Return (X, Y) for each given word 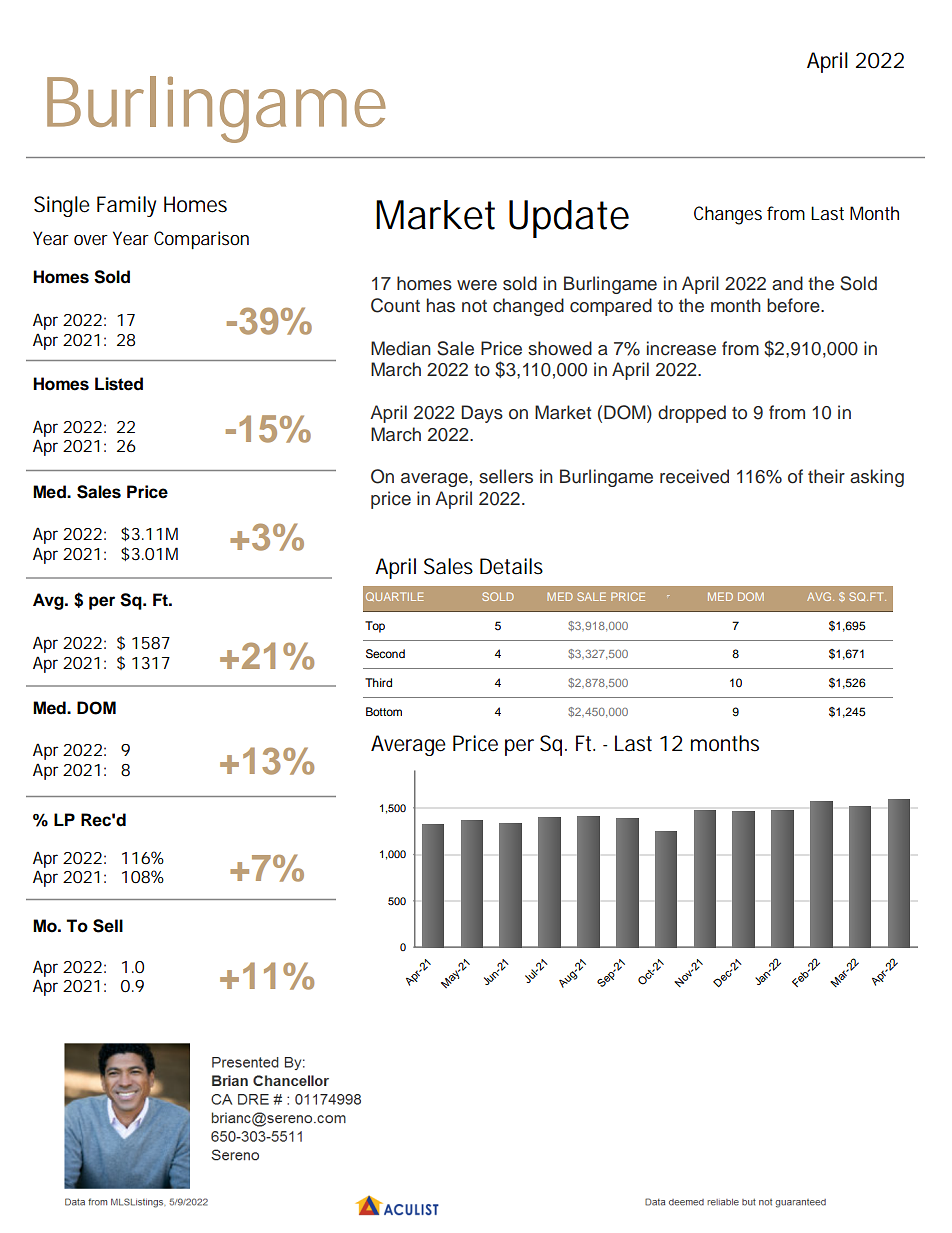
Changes (728, 215)
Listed (119, 384)
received (694, 476)
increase (681, 348)
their (826, 476)
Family (126, 206)
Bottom (384, 711)
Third (378, 682)
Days (482, 414)
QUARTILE (395, 596)
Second (385, 654)
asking (877, 478)
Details (511, 566)
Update (569, 219)
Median (401, 348)
